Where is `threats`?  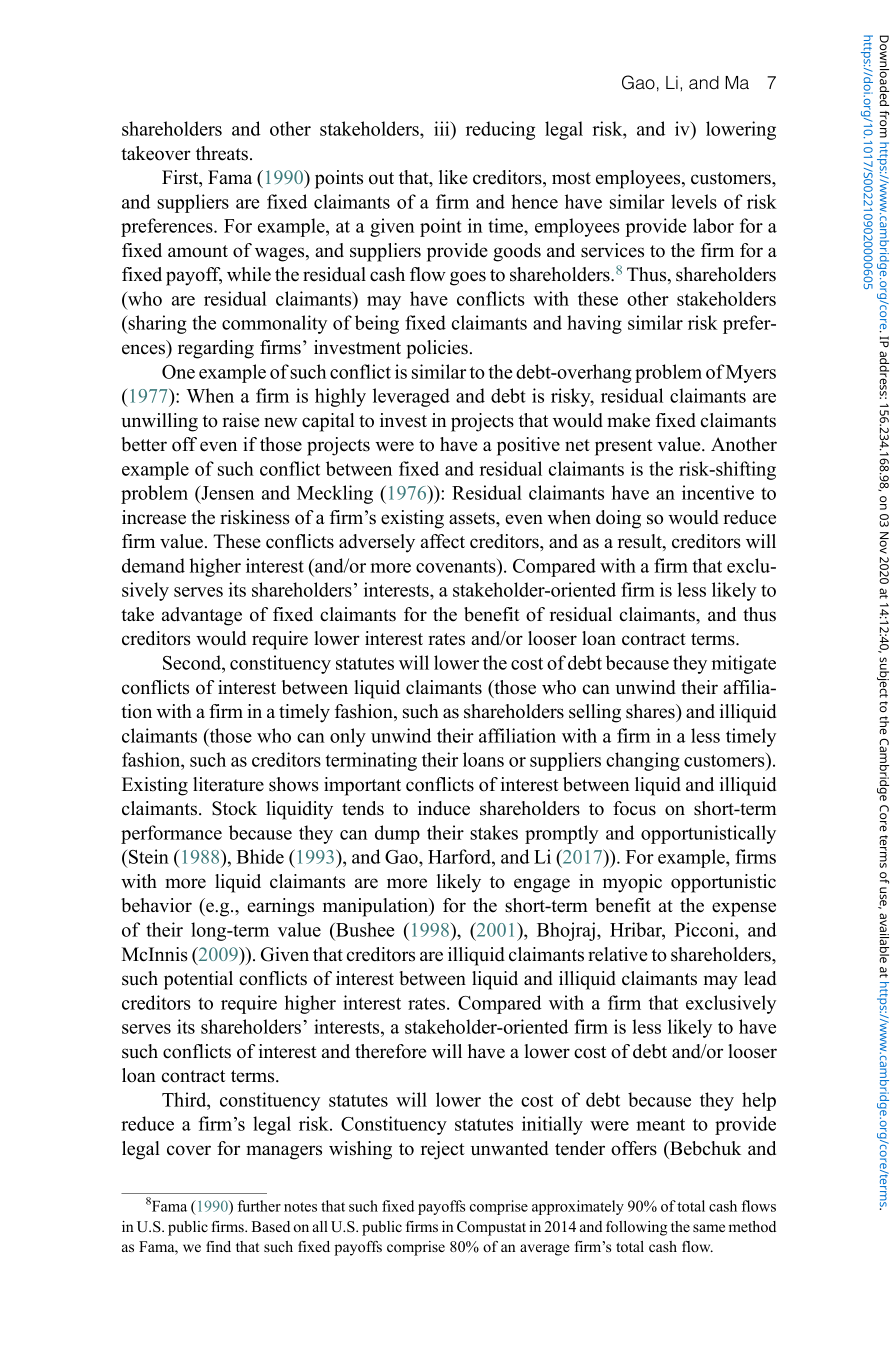 threats is located at coordinates (222, 153).
